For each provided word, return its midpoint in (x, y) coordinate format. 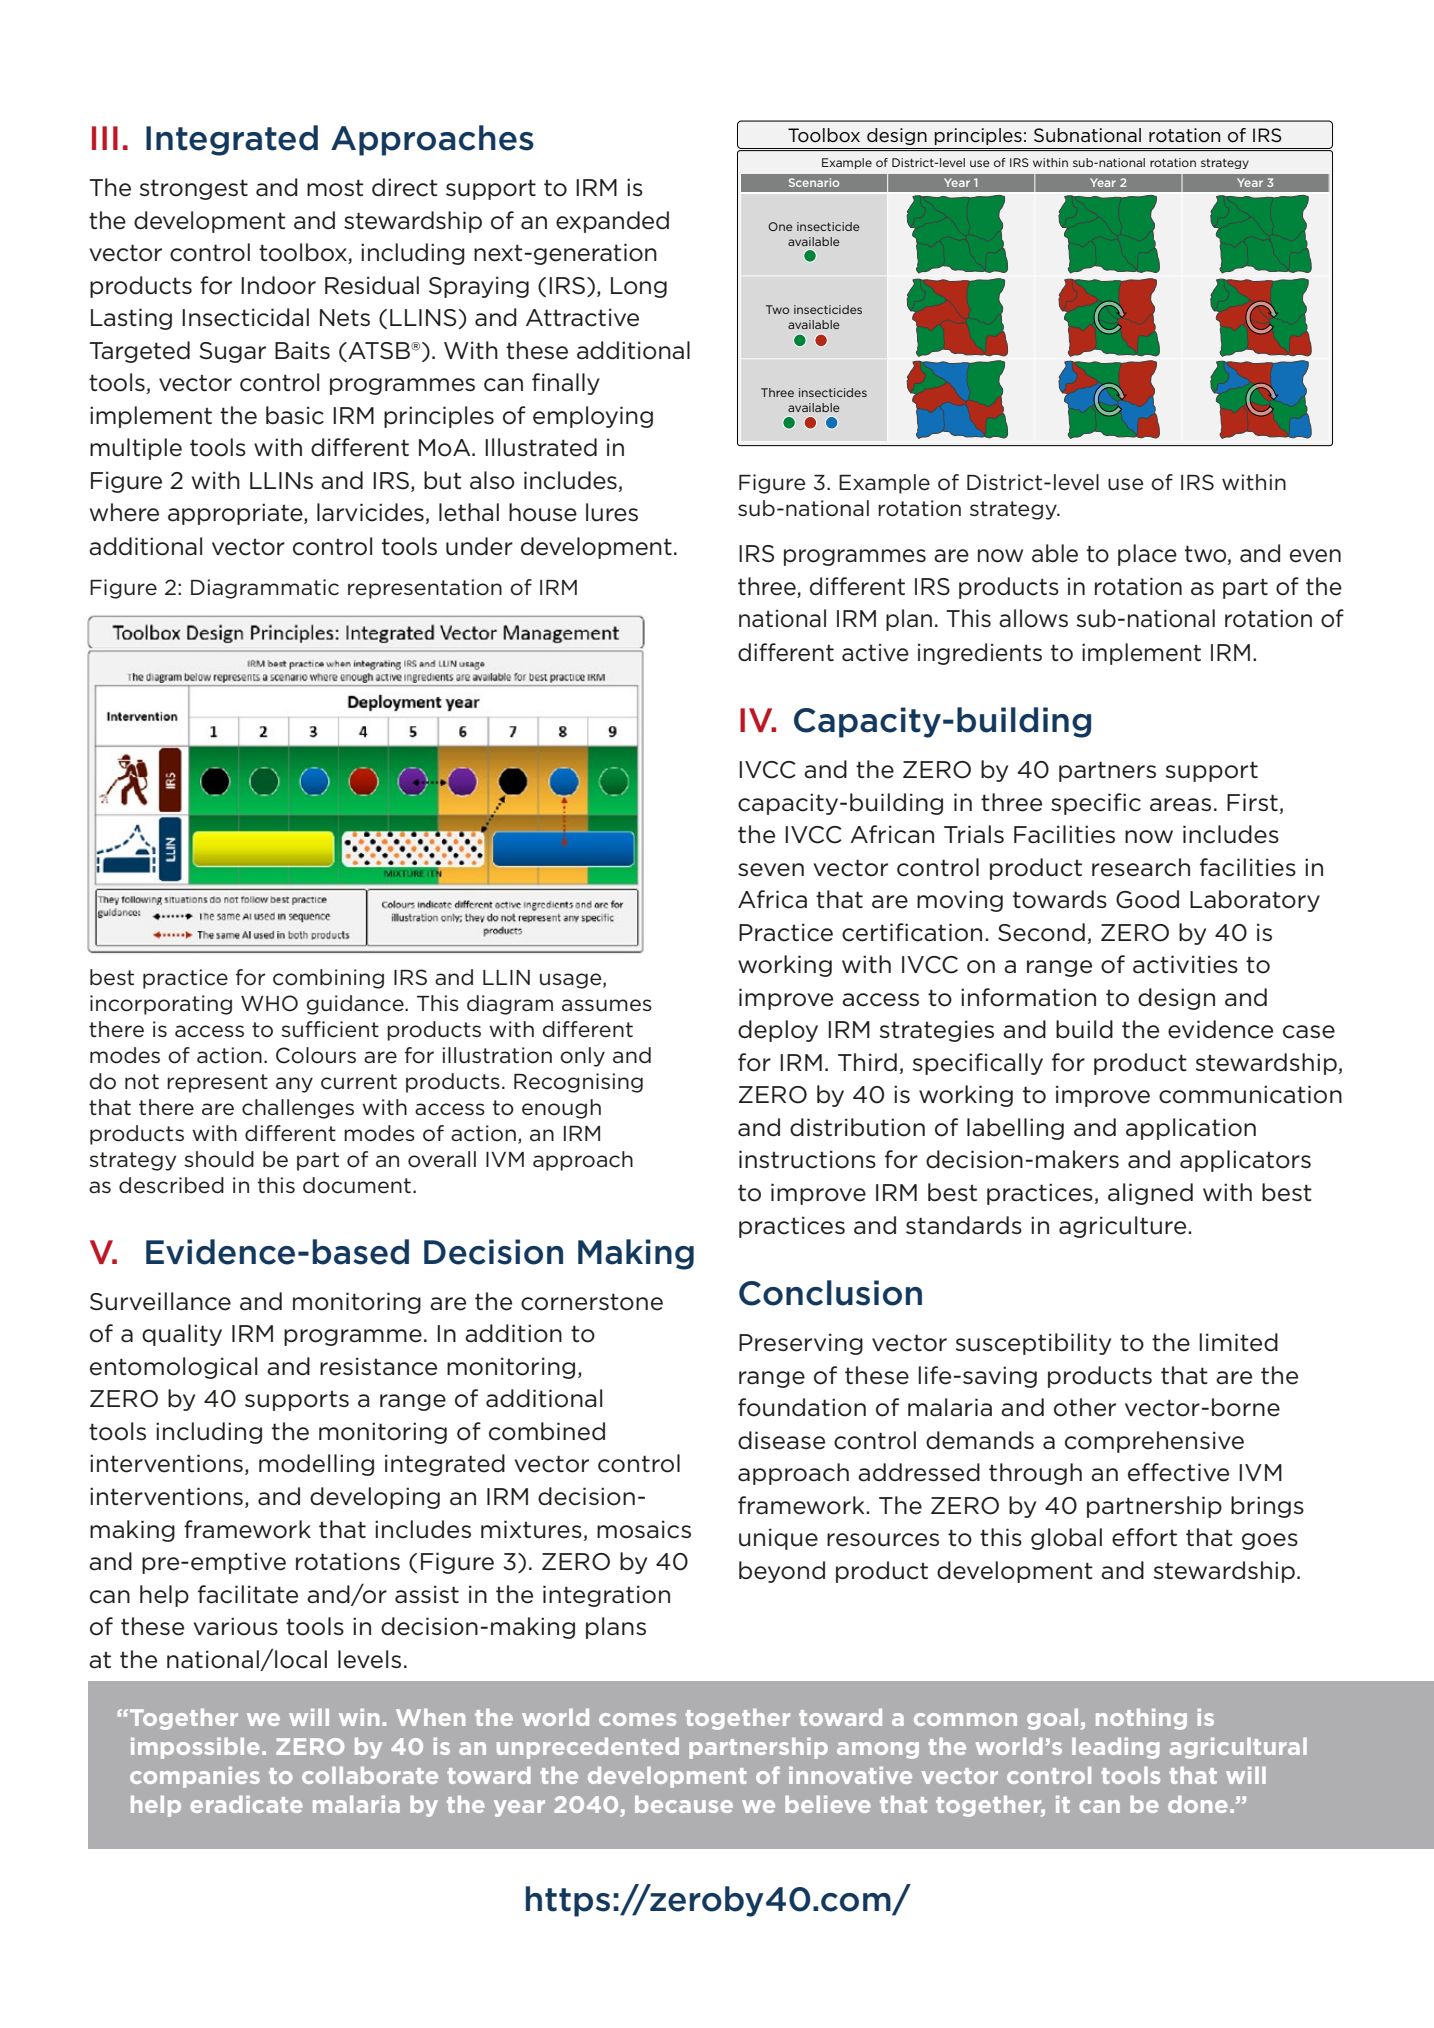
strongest (194, 189)
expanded (612, 222)
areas (1180, 805)
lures (612, 512)
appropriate (236, 514)
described (171, 1185)
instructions (807, 1159)
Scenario (814, 182)
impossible (195, 1748)
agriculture (1124, 1227)
